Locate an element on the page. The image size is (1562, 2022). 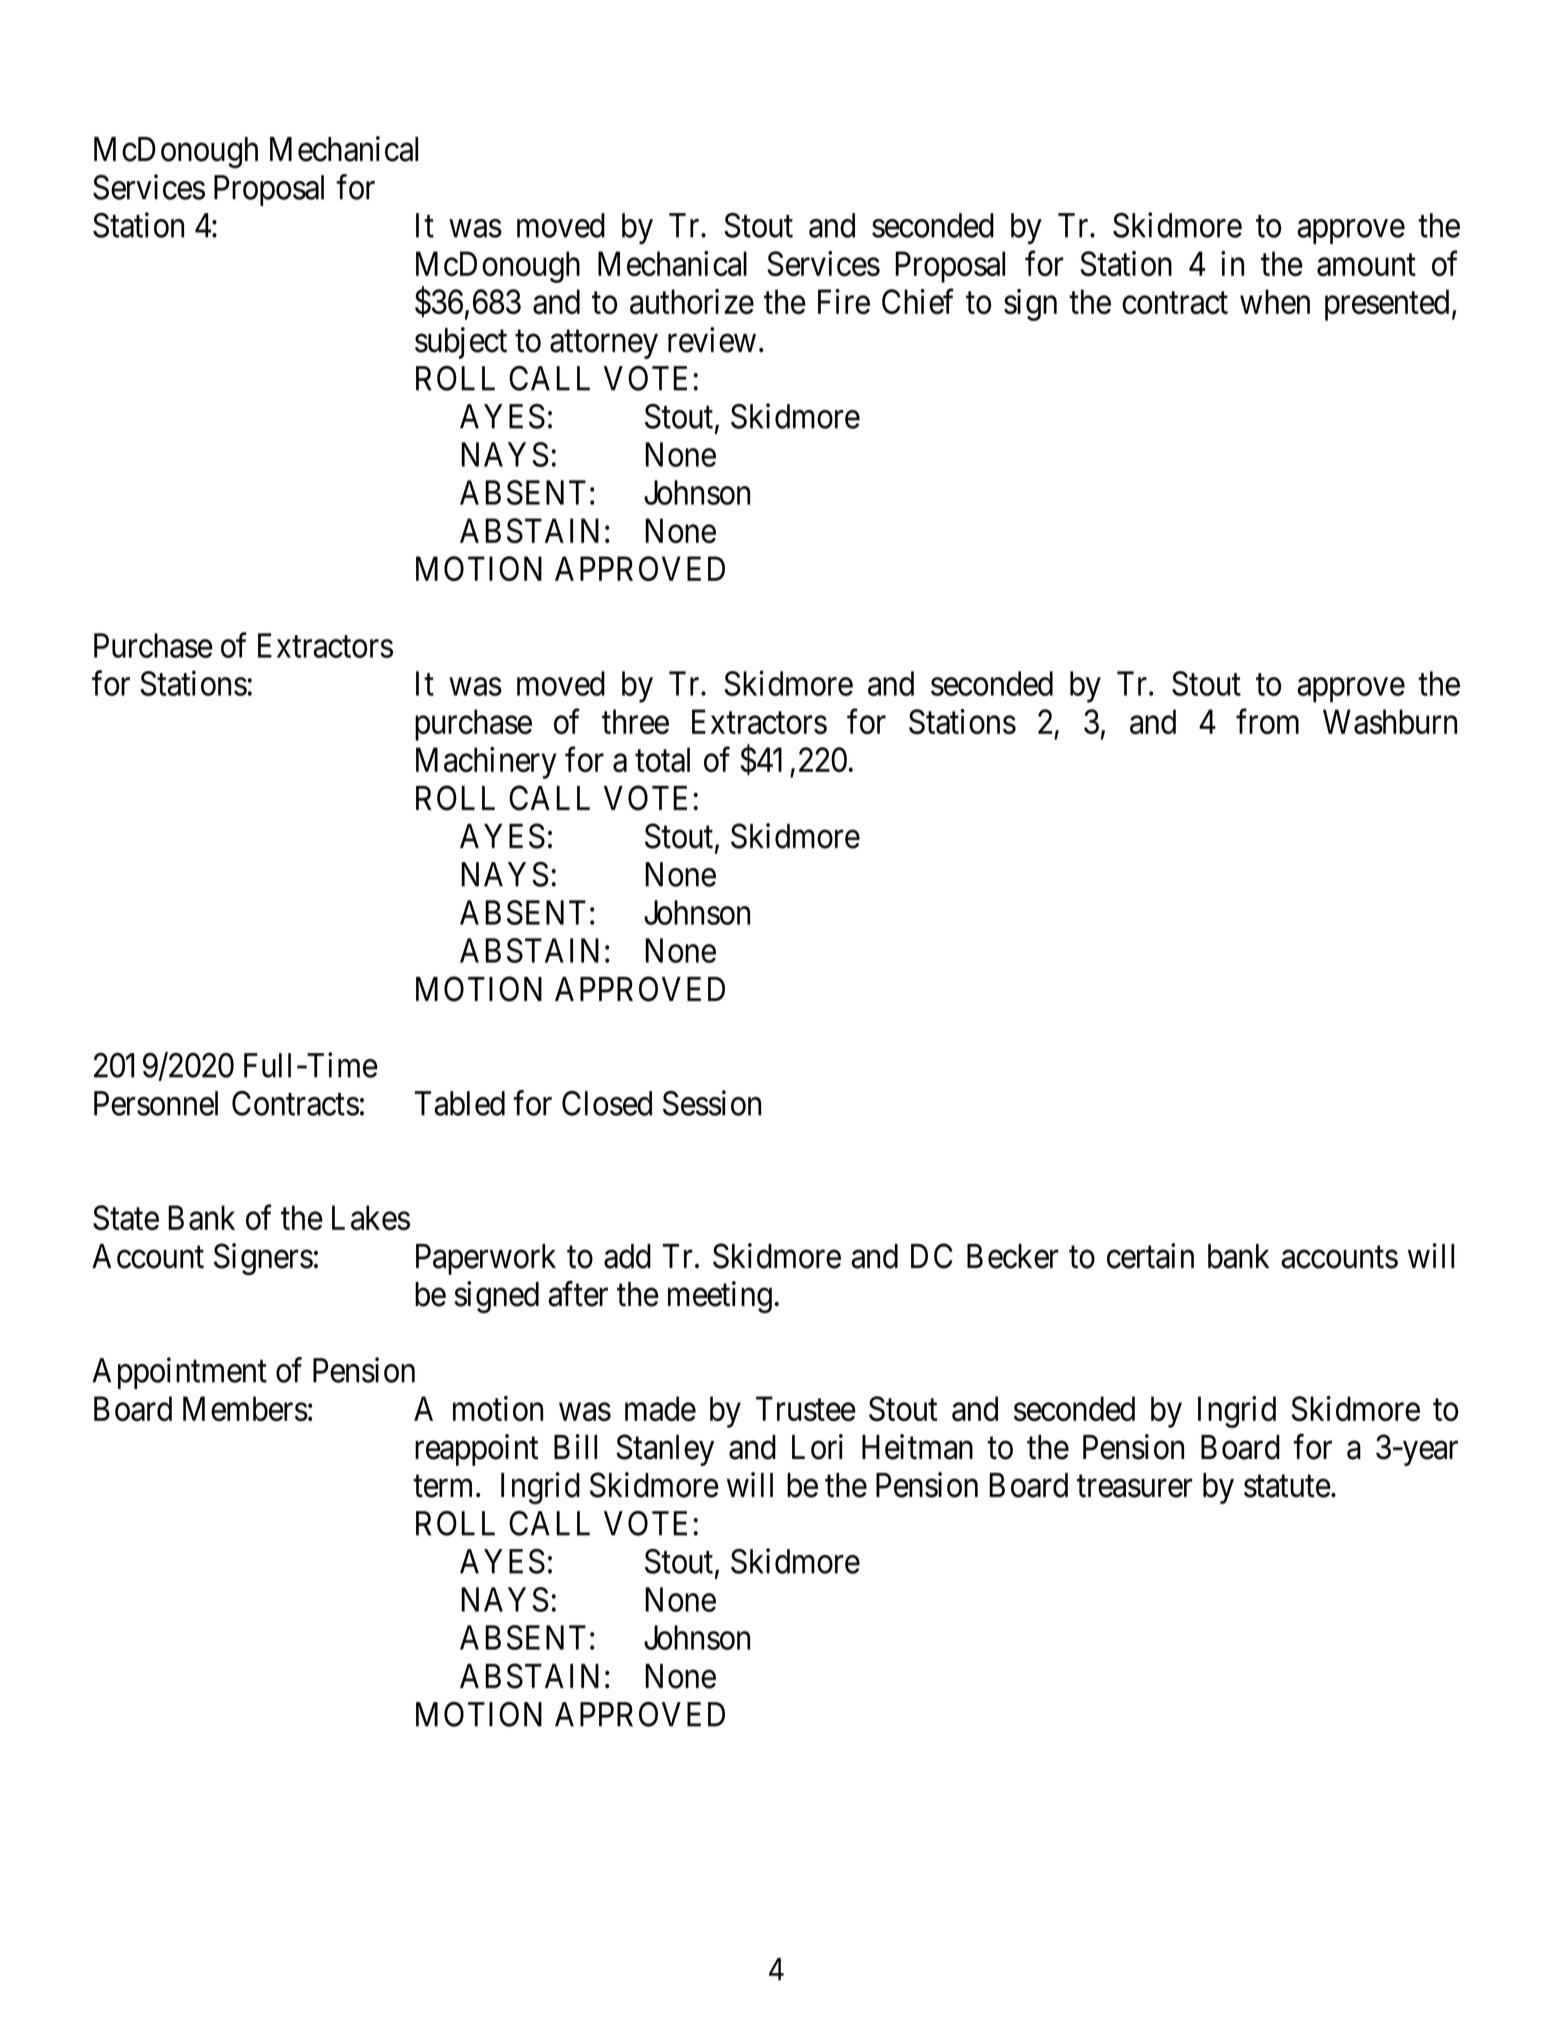
when is located at coordinates (1275, 301).
